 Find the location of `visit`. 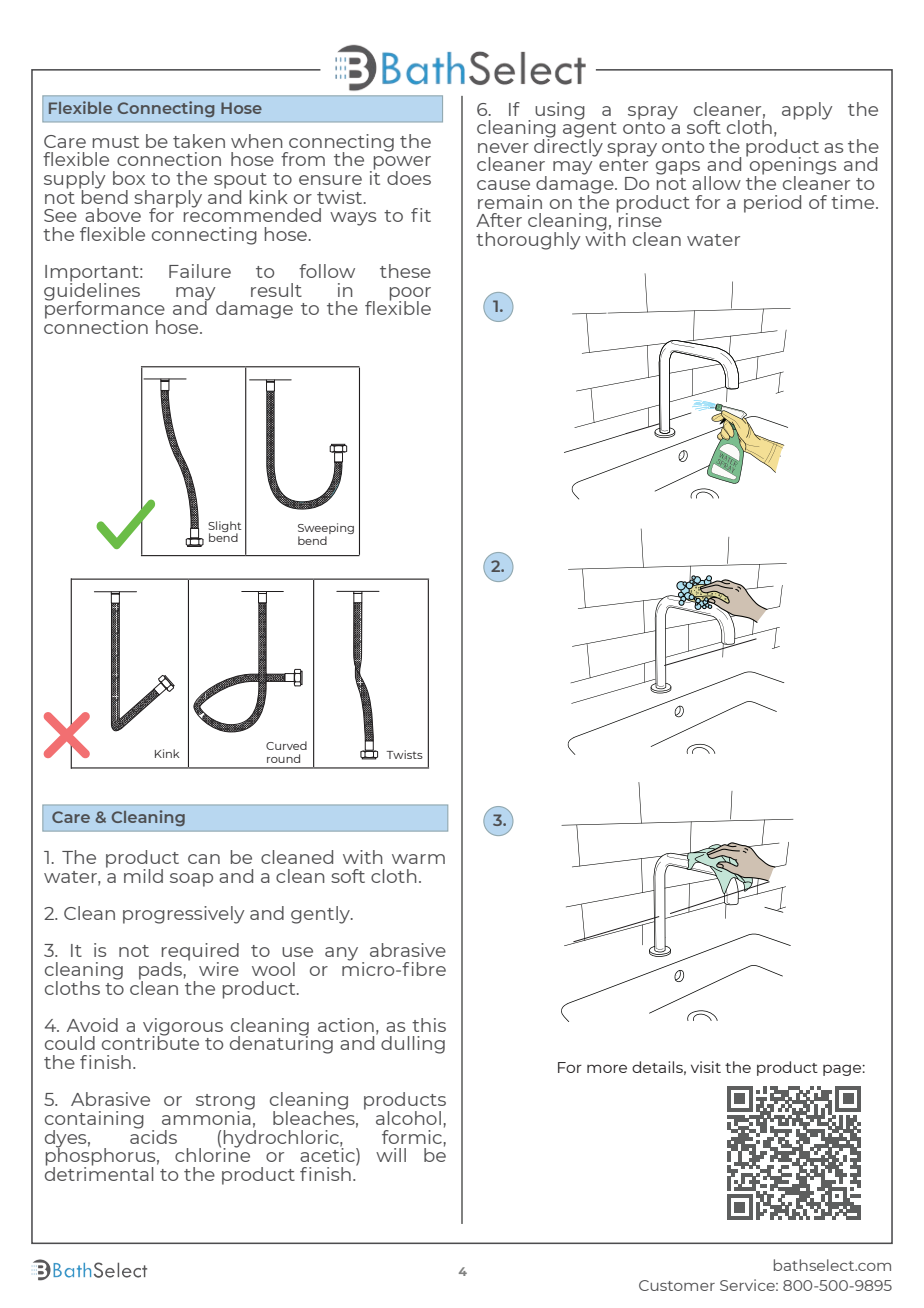

visit is located at coordinates (706, 1067).
